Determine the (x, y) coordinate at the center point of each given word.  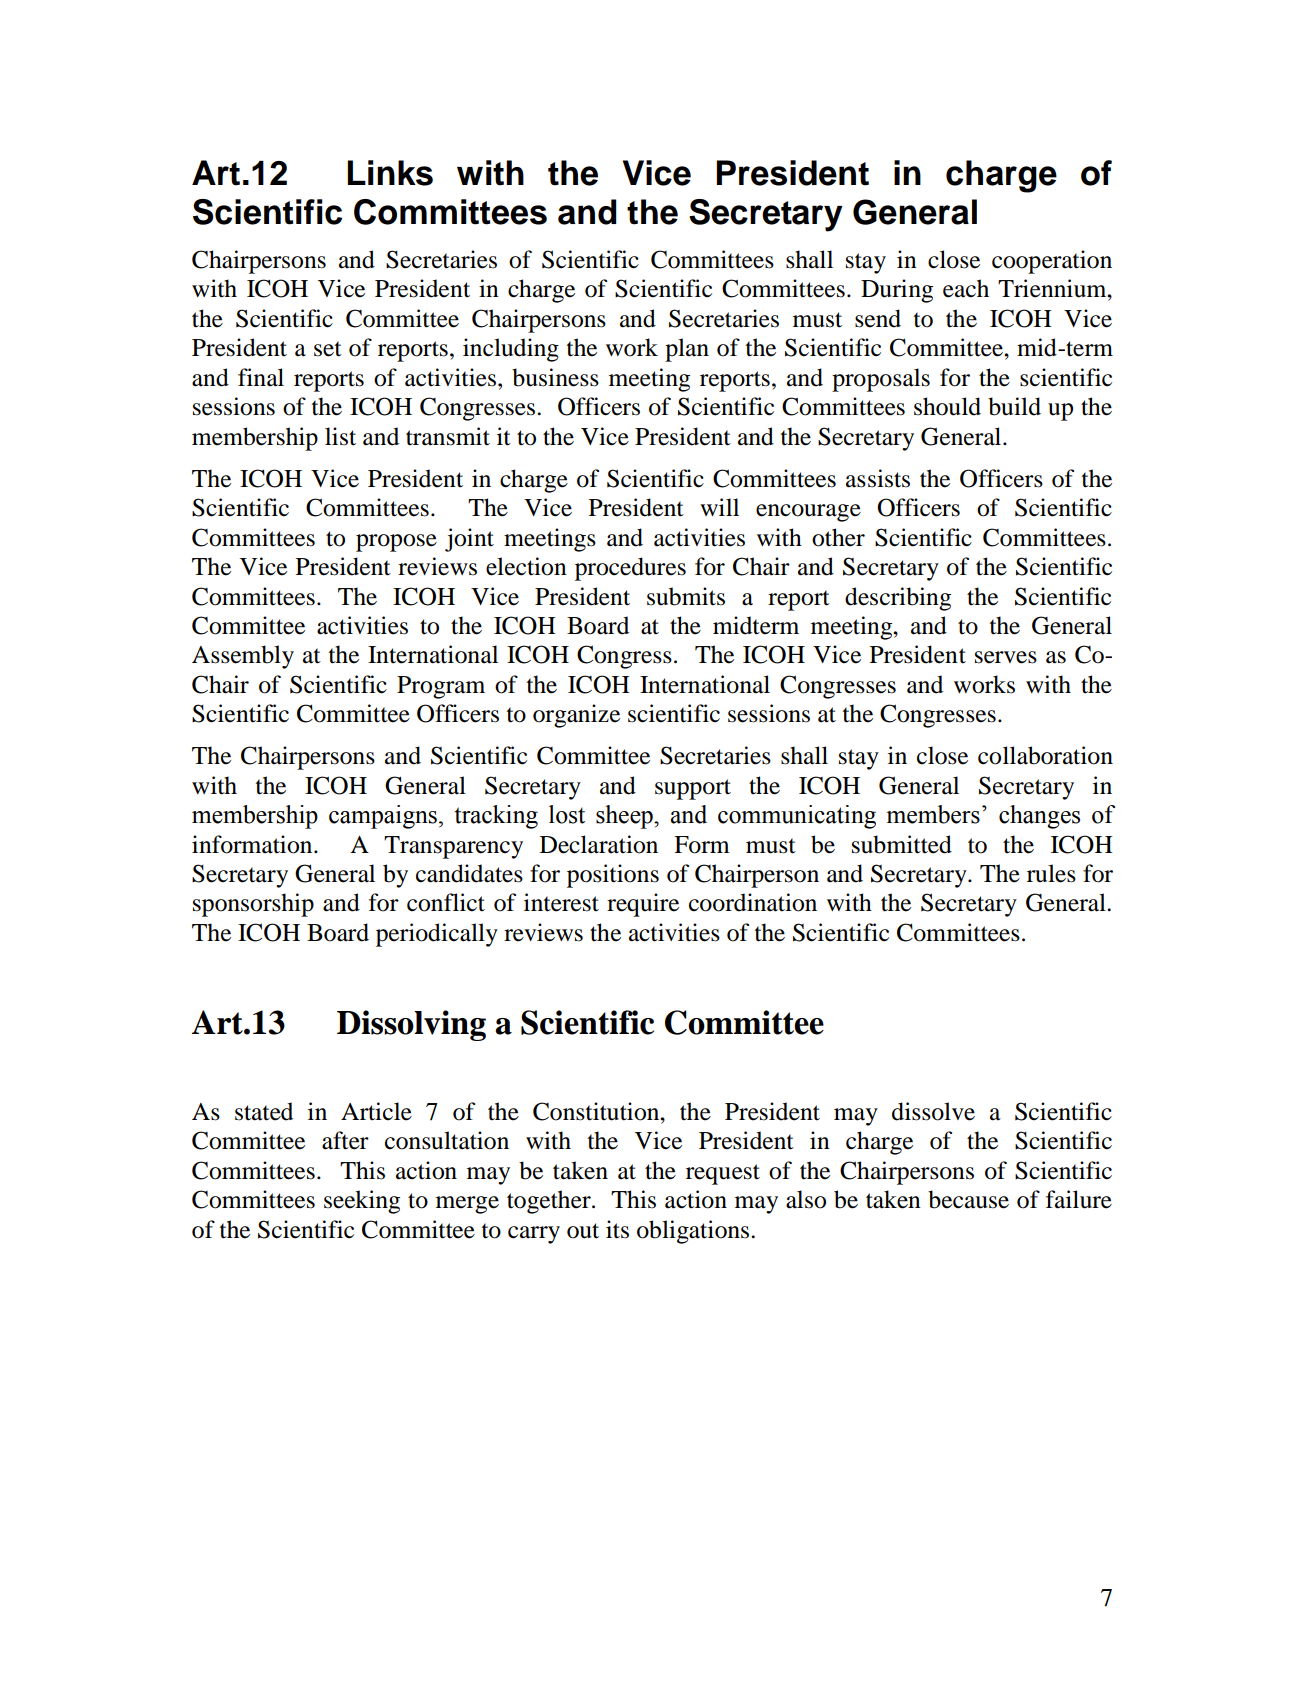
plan (687, 350)
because (968, 1199)
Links (390, 173)
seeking (362, 1202)
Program (441, 687)
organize (576, 716)
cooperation (1052, 262)
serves (1006, 657)
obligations (694, 1232)
